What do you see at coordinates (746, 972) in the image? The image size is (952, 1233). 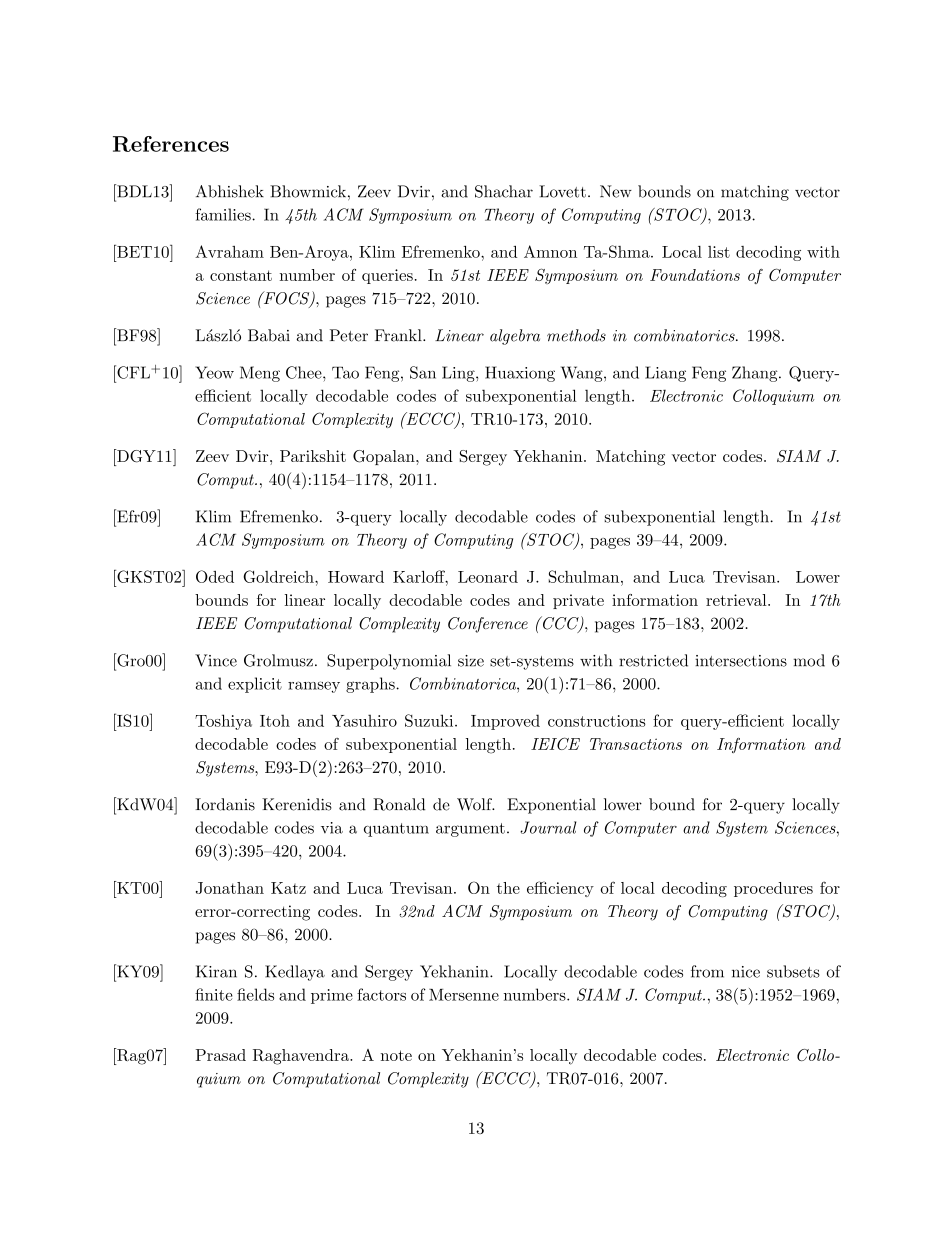 I see `nice` at bounding box center [746, 972].
